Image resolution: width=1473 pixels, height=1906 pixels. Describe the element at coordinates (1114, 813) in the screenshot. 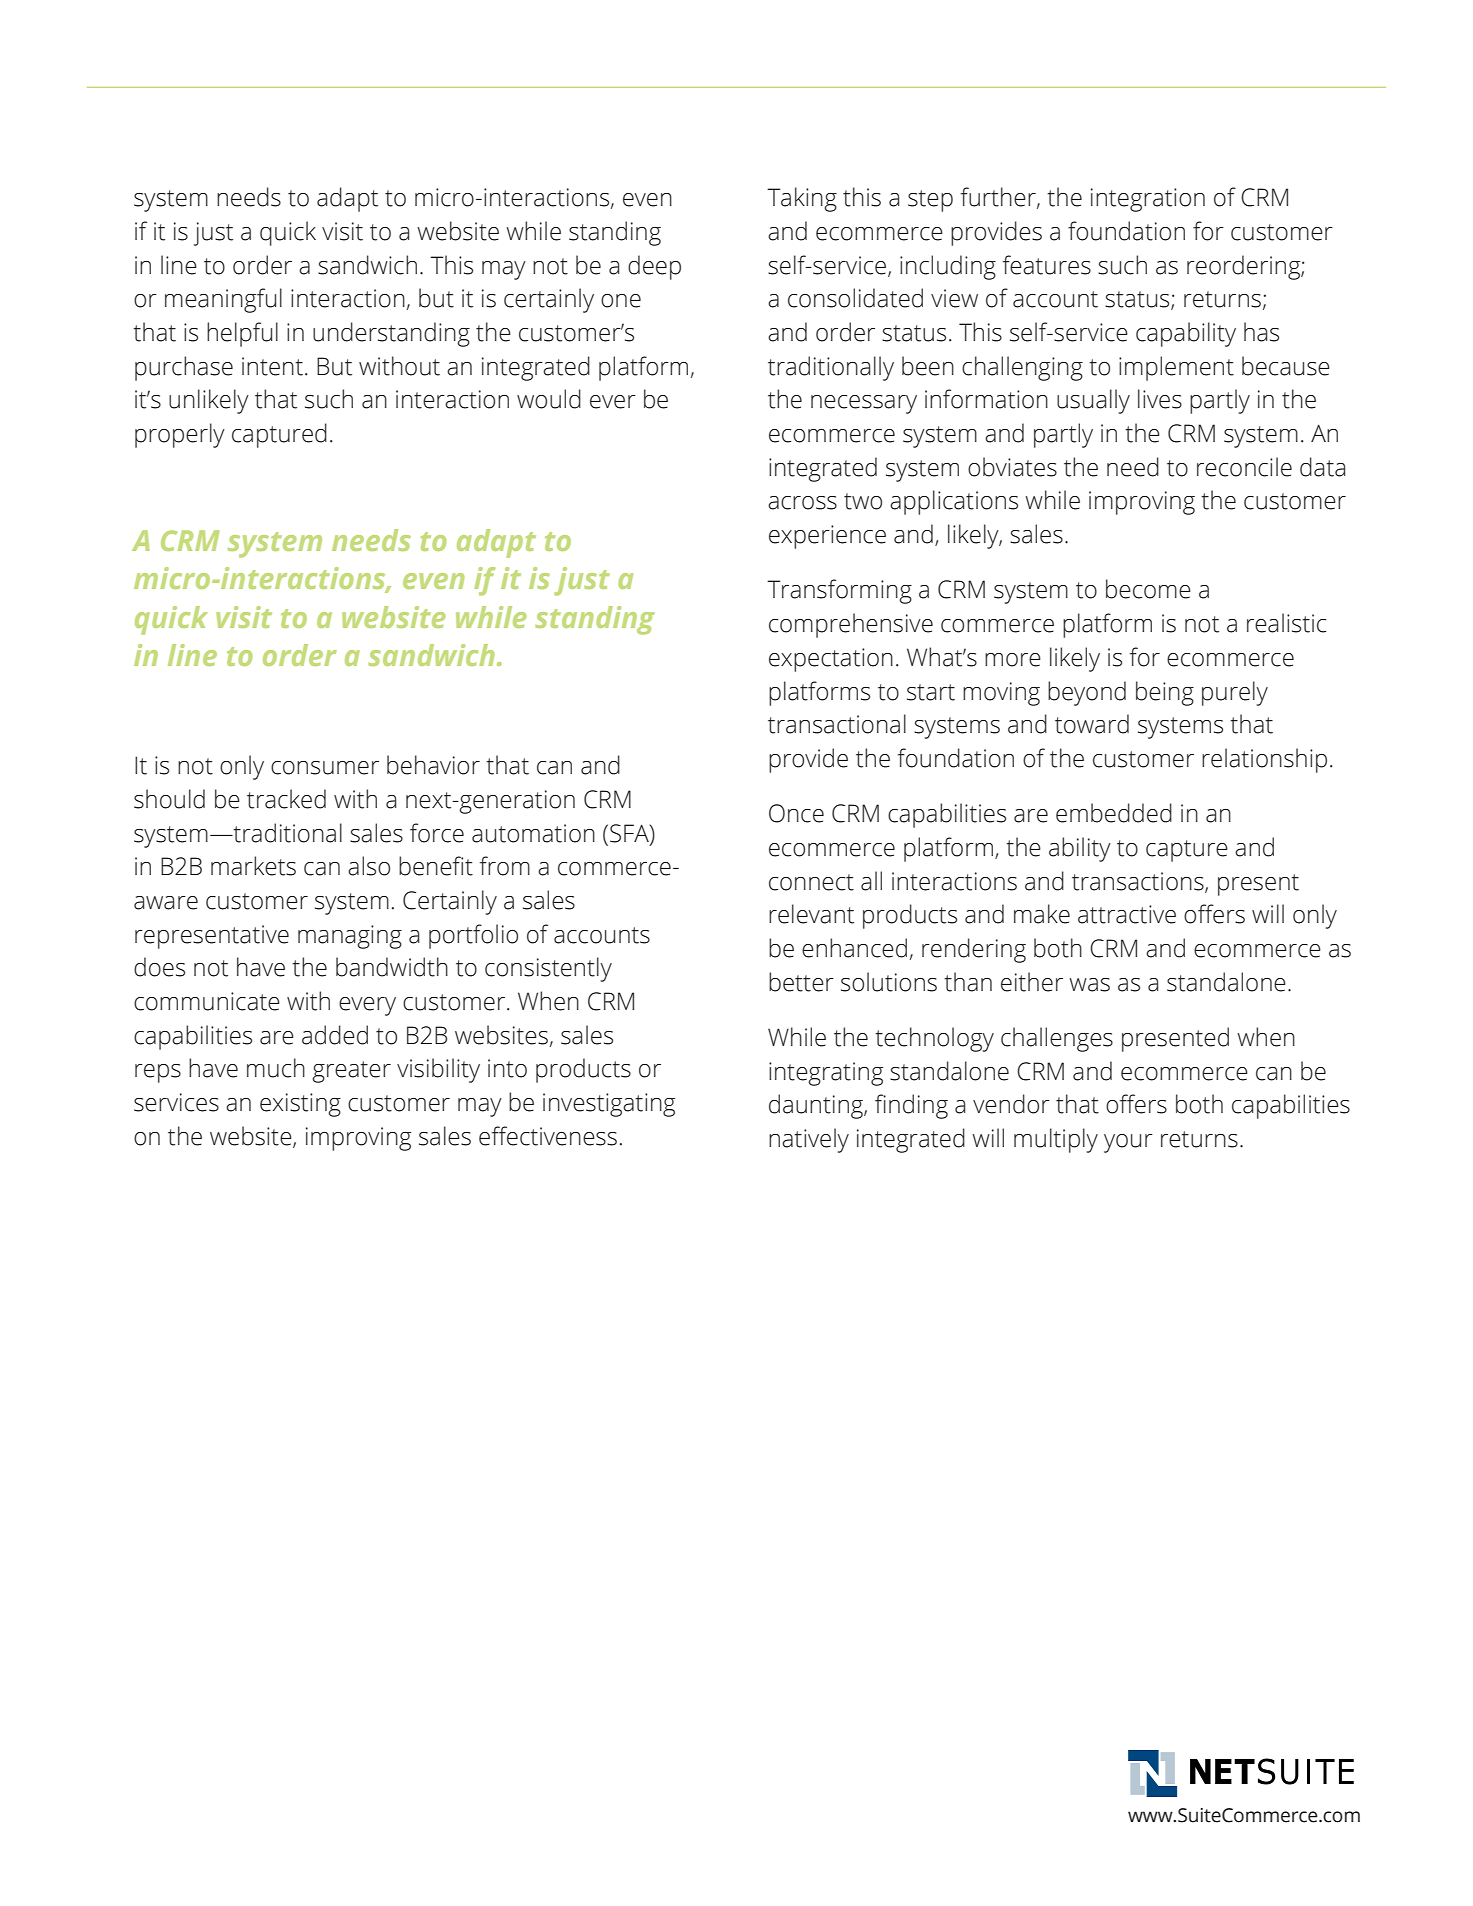

I see `embedded` at that location.
